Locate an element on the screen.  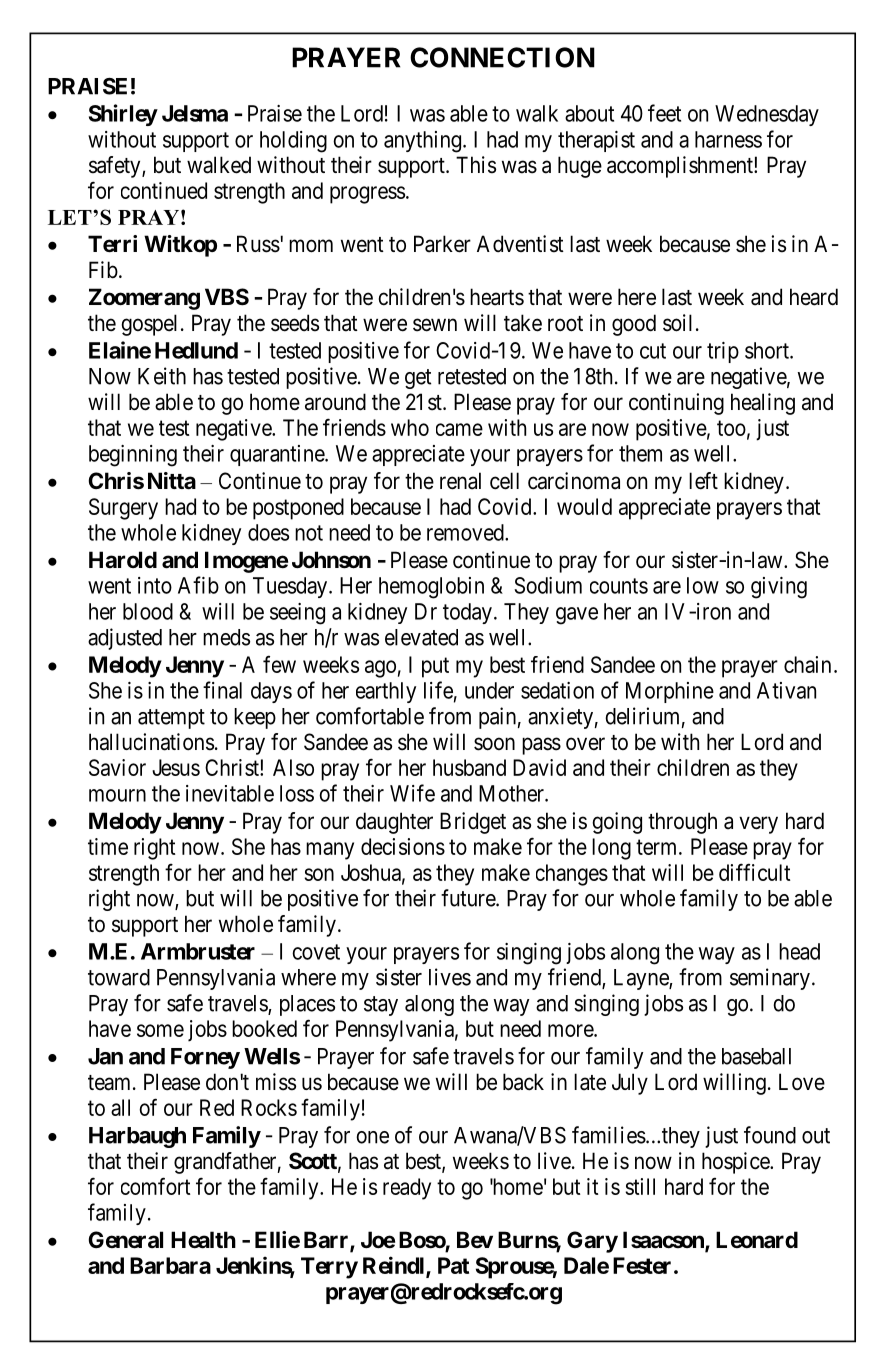
Bev is located at coordinates (475, 1239).
